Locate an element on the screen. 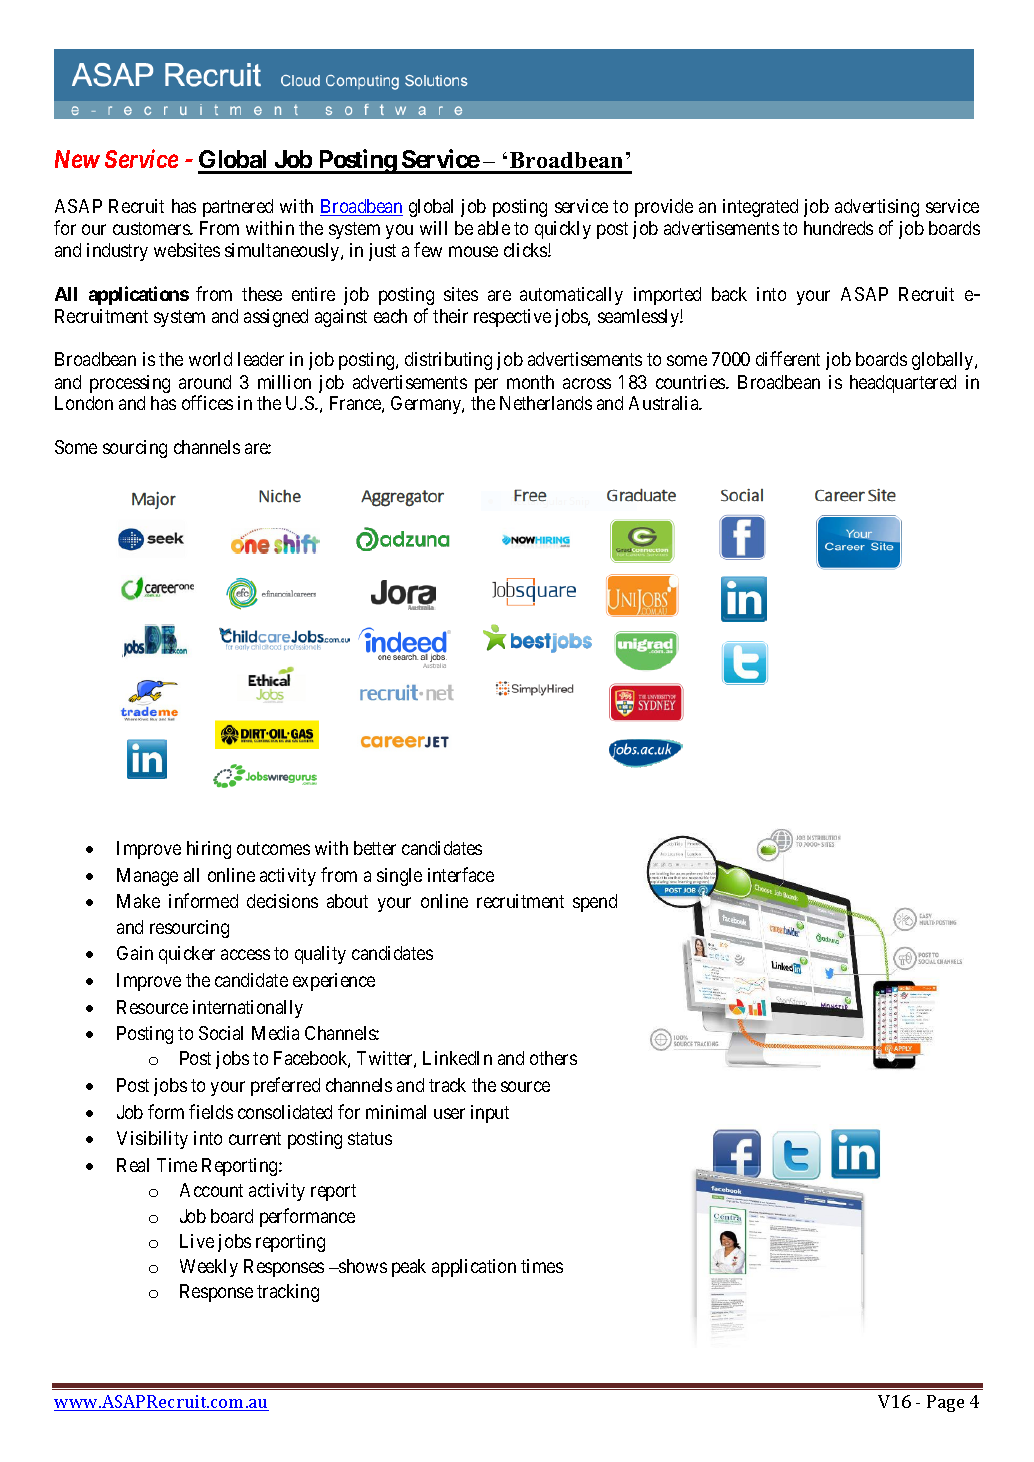 This screenshot has height=1462, width=1034. headquartered is located at coordinates (903, 384).
